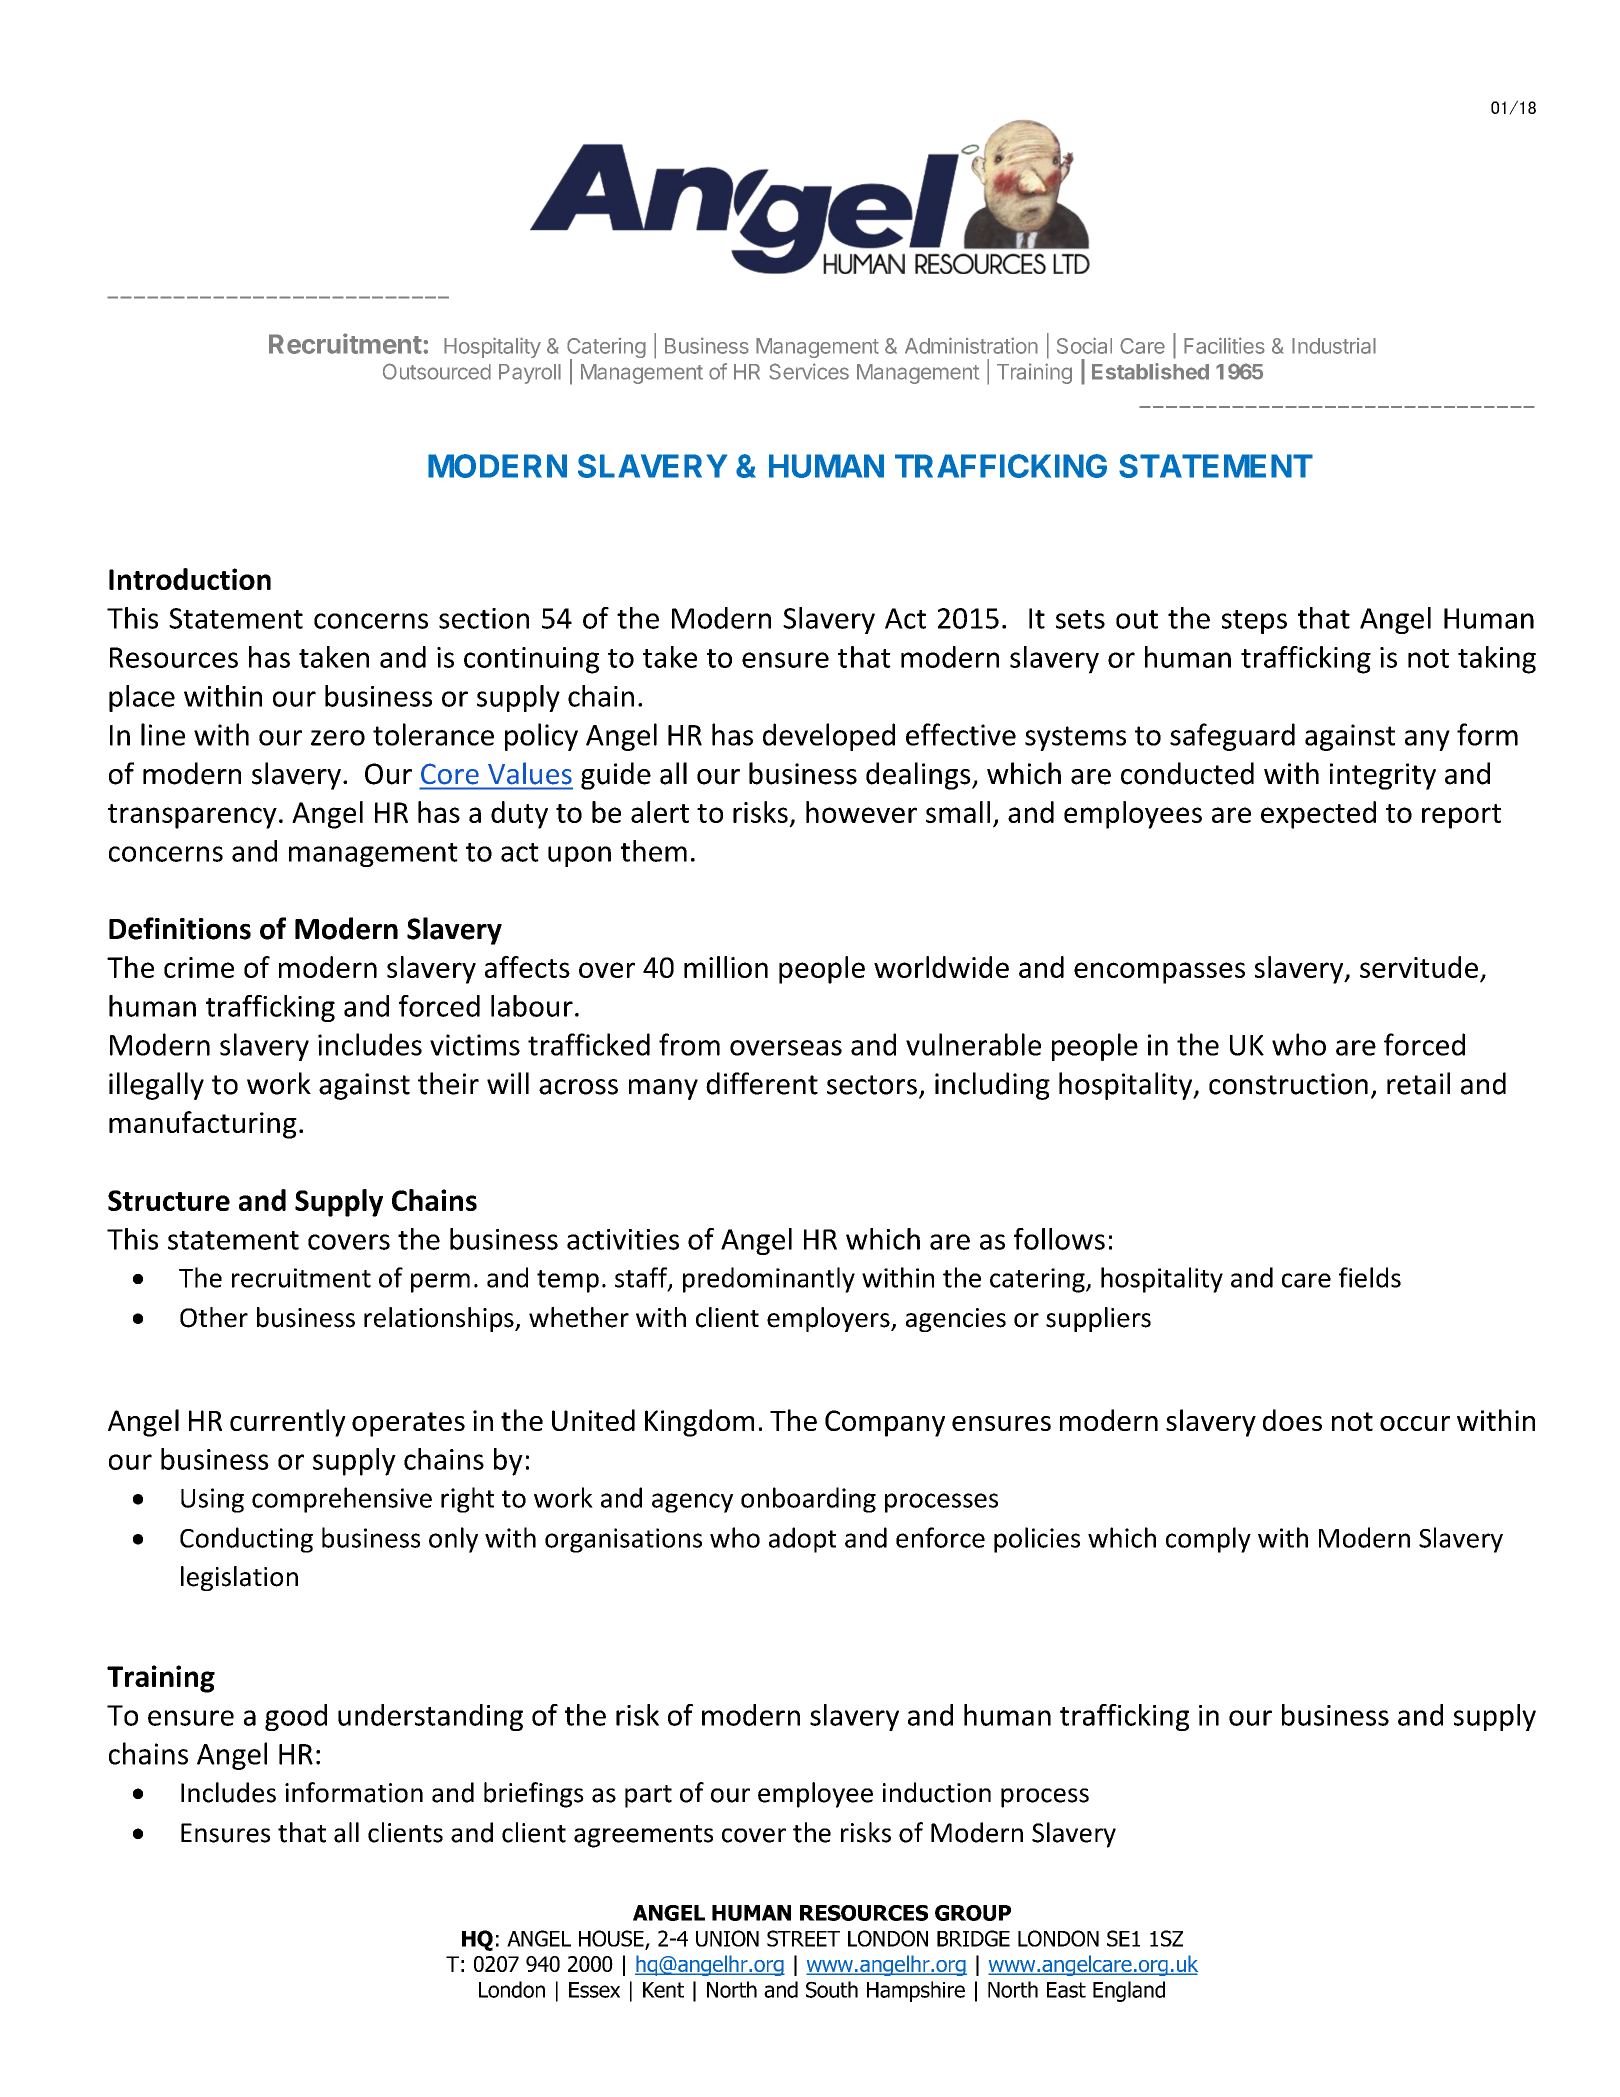 Image resolution: width=1620 pixels, height=2097 pixels. What do you see at coordinates (1288, 1084) in the document?
I see `construction` at bounding box center [1288, 1084].
